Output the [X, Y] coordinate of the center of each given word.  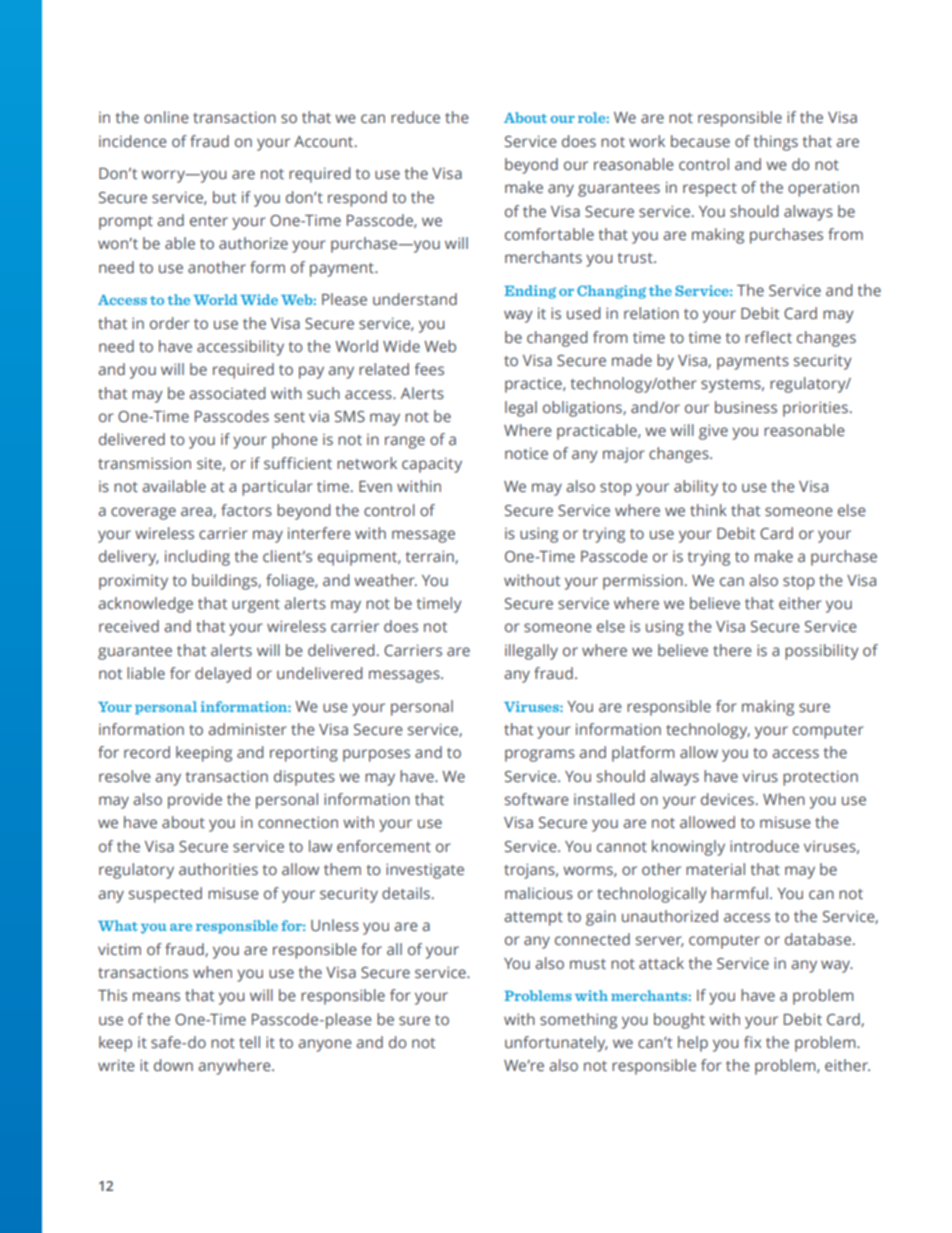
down [173, 1065]
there [732, 650]
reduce [415, 117]
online [166, 117]
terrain [430, 557]
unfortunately [556, 1044]
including [197, 558]
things [775, 143]
